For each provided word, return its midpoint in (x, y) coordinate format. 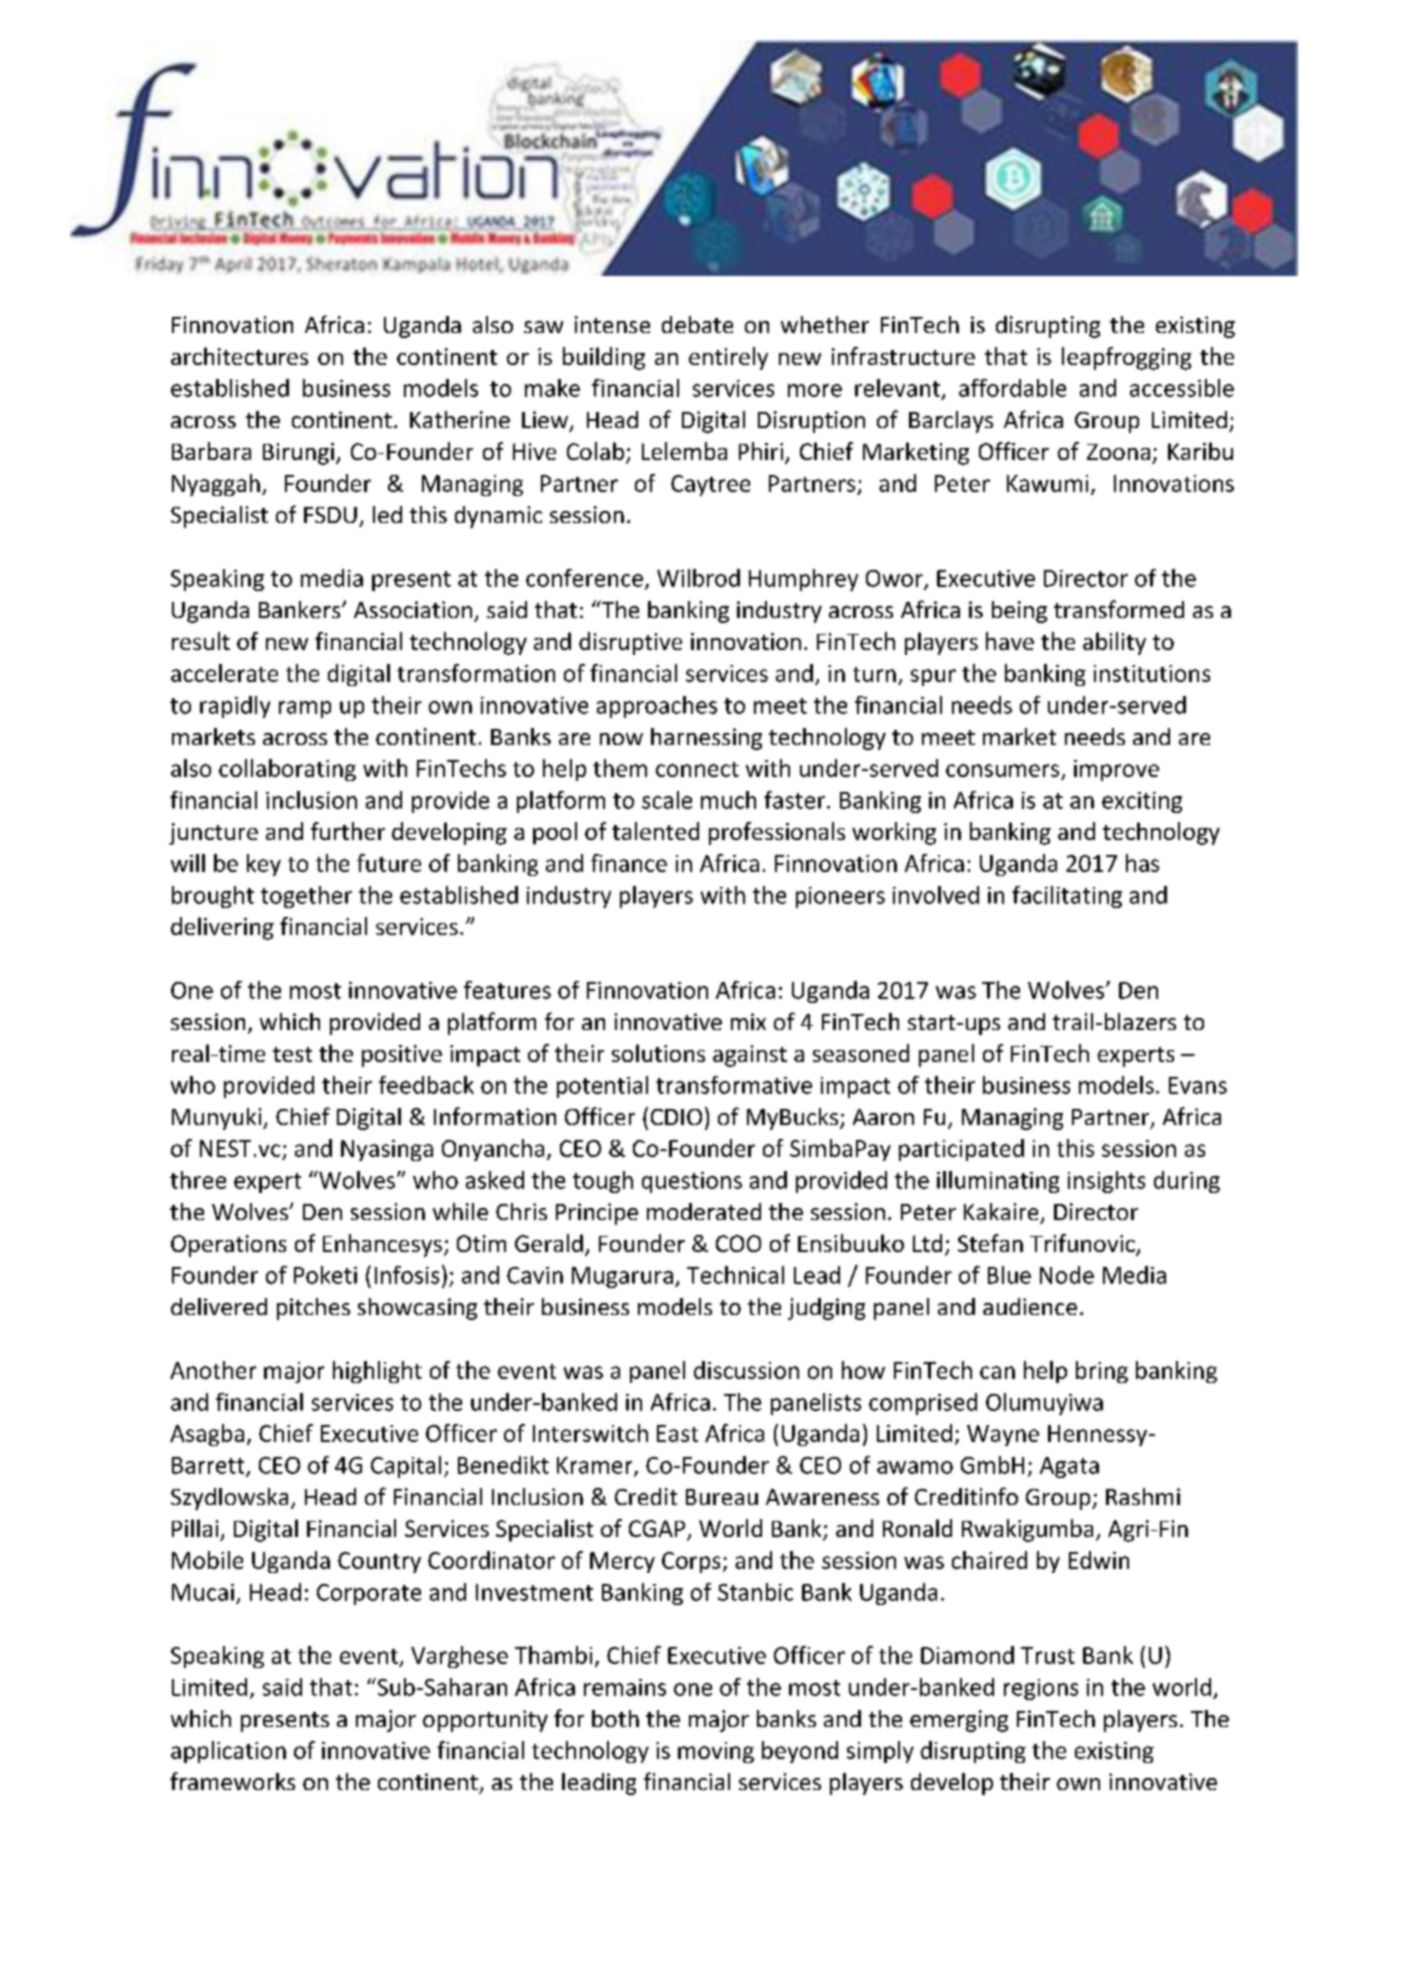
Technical (735, 1275)
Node (1067, 1275)
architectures (239, 356)
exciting (1142, 802)
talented (655, 831)
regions (1041, 1689)
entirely (728, 358)
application (228, 1752)
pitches (313, 1309)
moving (716, 1752)
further (348, 831)
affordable (1012, 388)
